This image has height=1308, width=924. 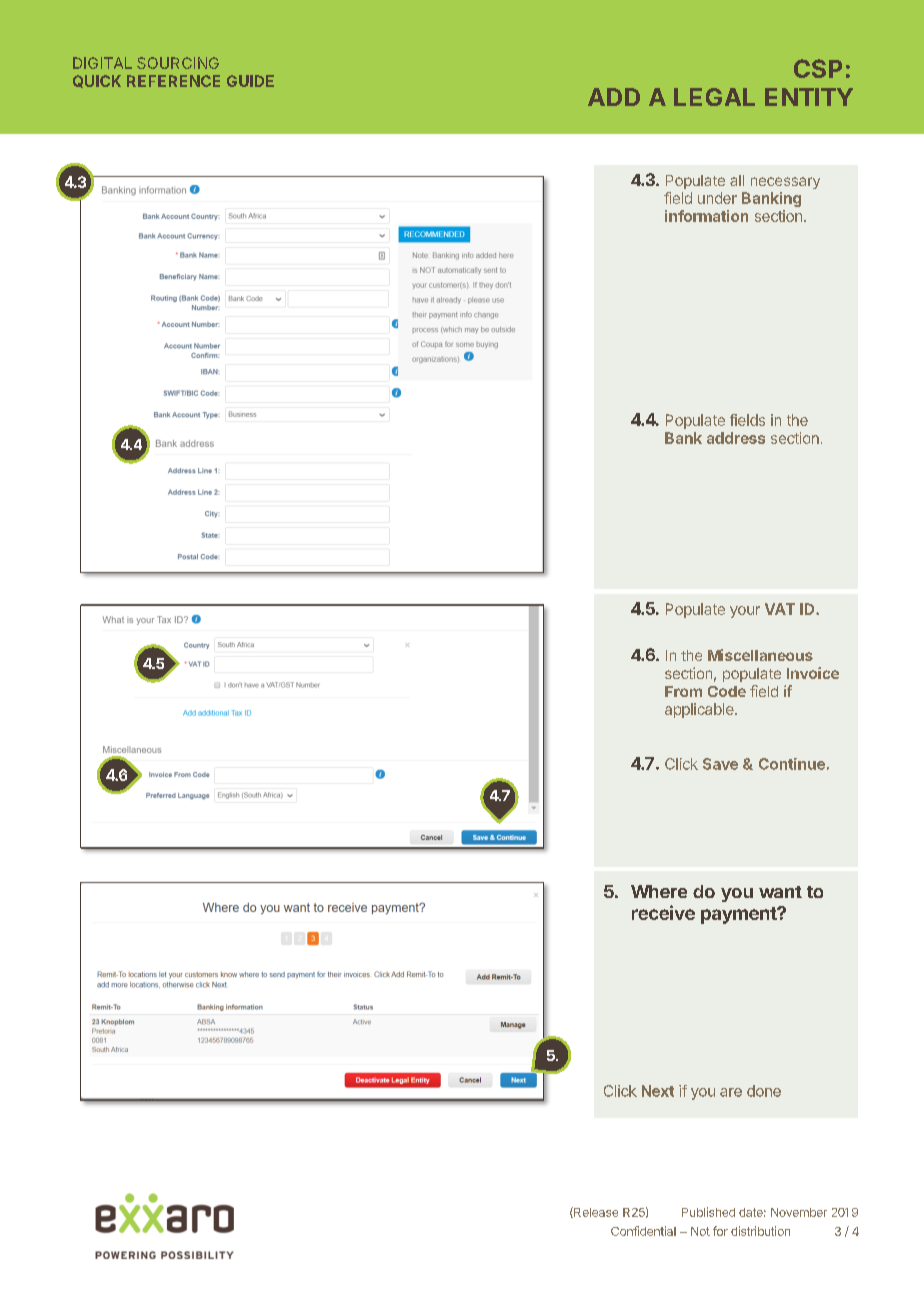 What do you see at coordinates (250, 81) in the image?
I see `GUIDE` at bounding box center [250, 81].
